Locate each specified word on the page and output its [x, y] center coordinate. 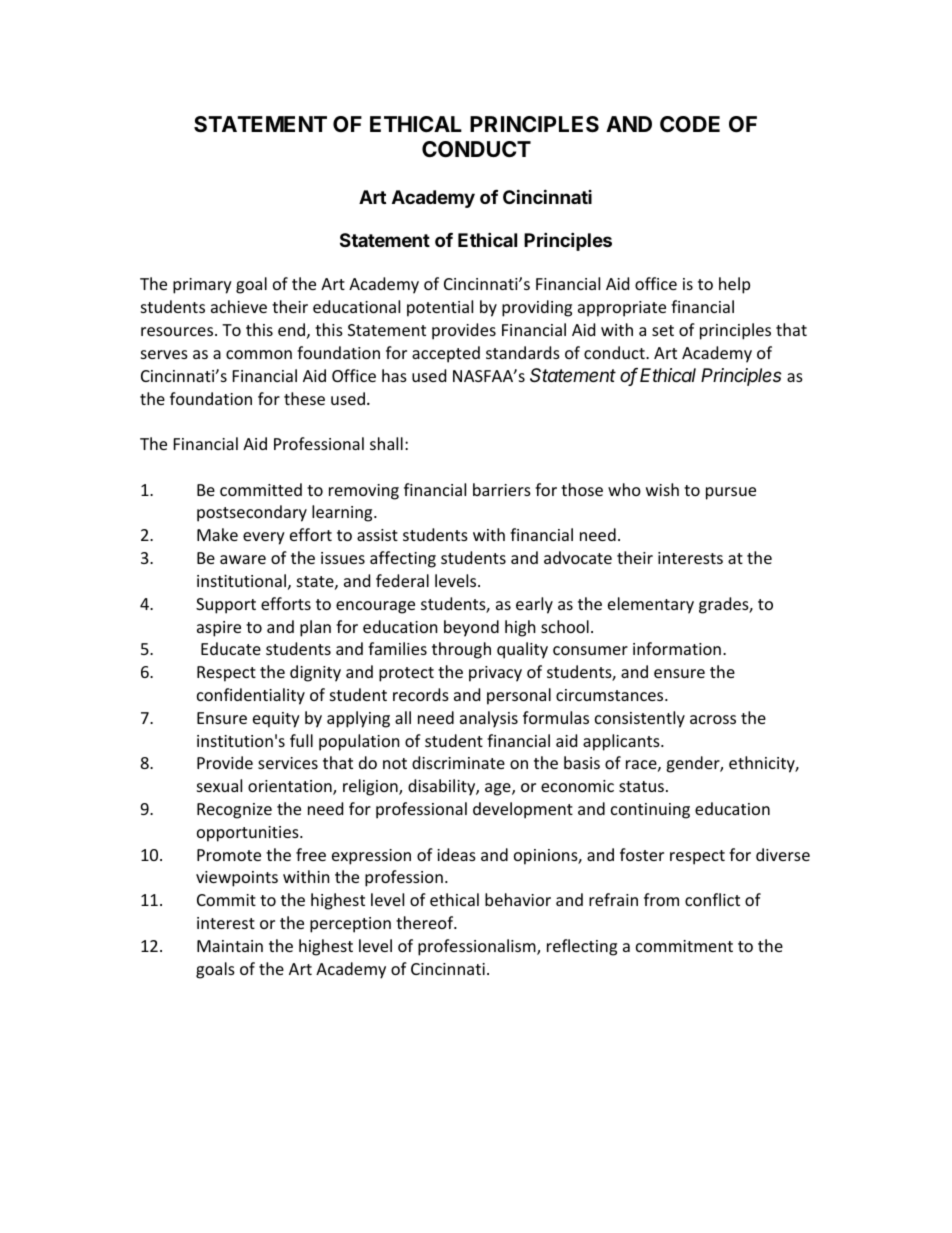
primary [202, 286]
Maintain [230, 946]
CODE [690, 124]
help [734, 285]
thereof [426, 922]
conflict [712, 899]
